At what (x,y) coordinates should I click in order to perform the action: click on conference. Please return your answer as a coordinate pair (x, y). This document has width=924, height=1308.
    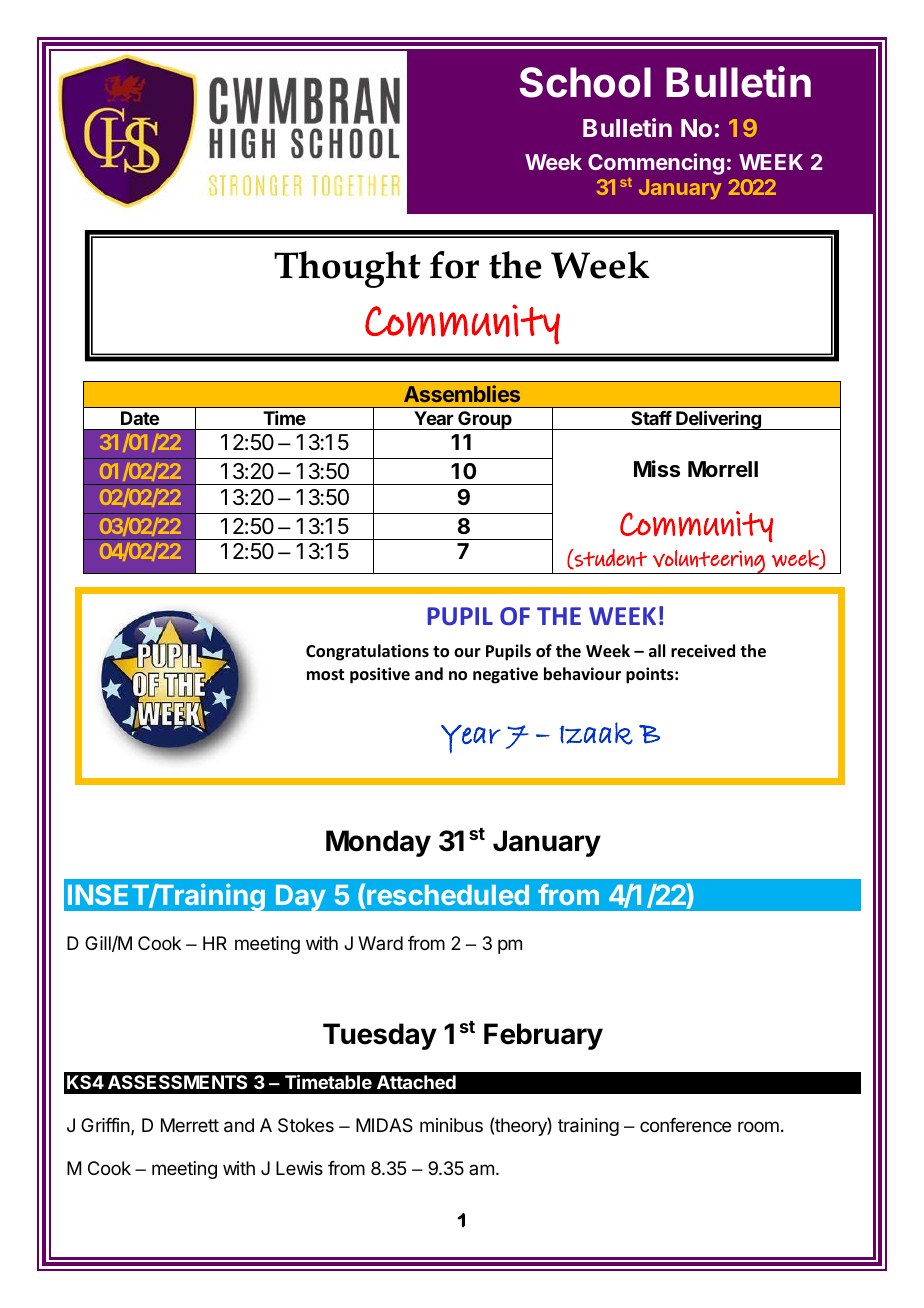
    Looking at the image, I should click on (685, 1125).
